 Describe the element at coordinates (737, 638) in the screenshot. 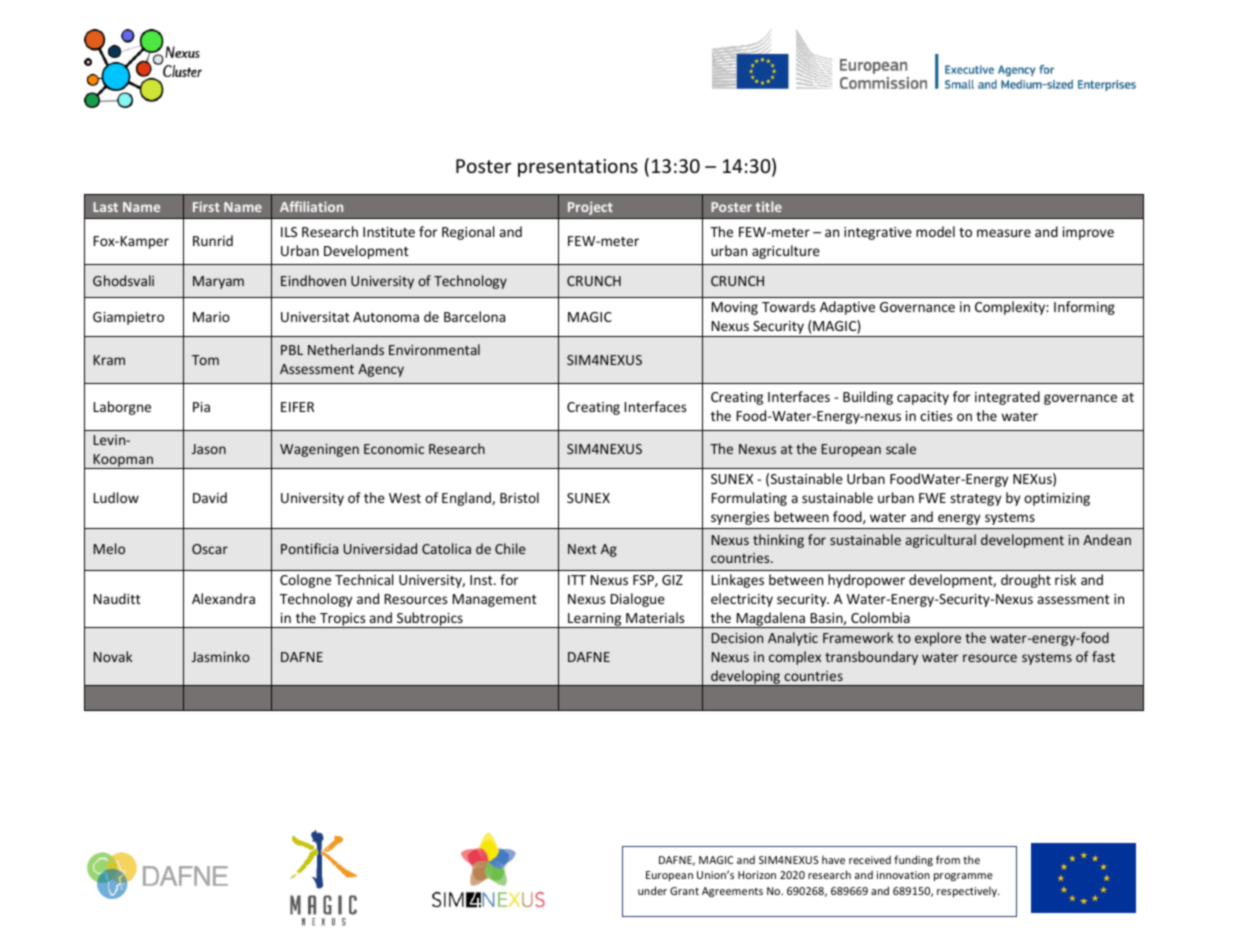

I see `Decision` at that location.
